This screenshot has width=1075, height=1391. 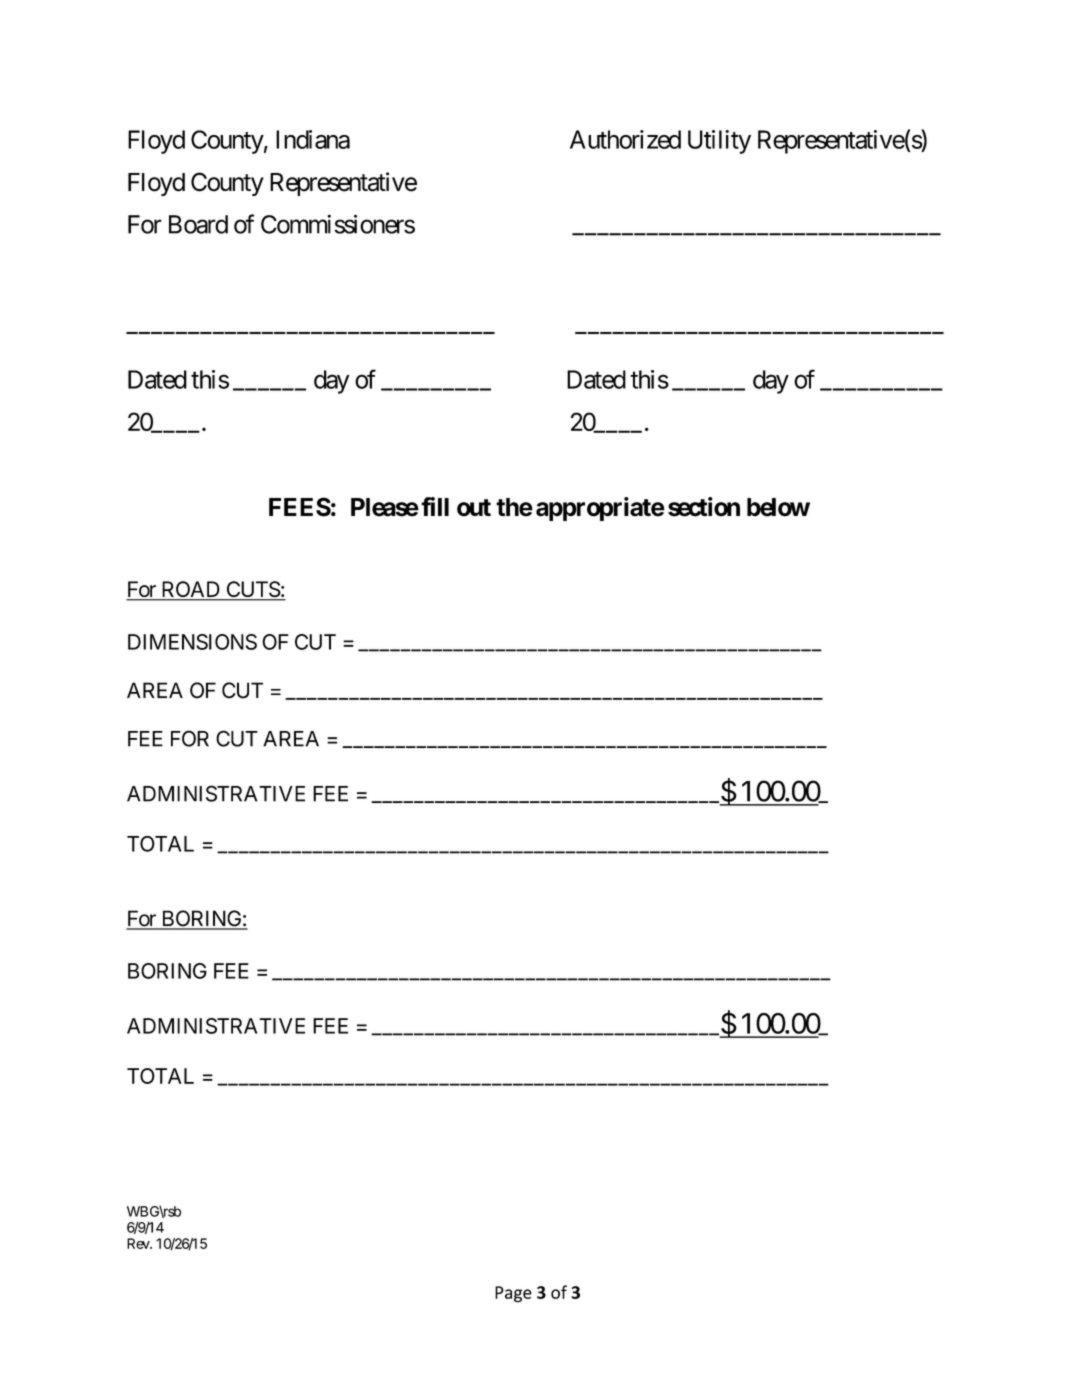 What do you see at coordinates (513, 1294) in the screenshot?
I see `Page` at bounding box center [513, 1294].
